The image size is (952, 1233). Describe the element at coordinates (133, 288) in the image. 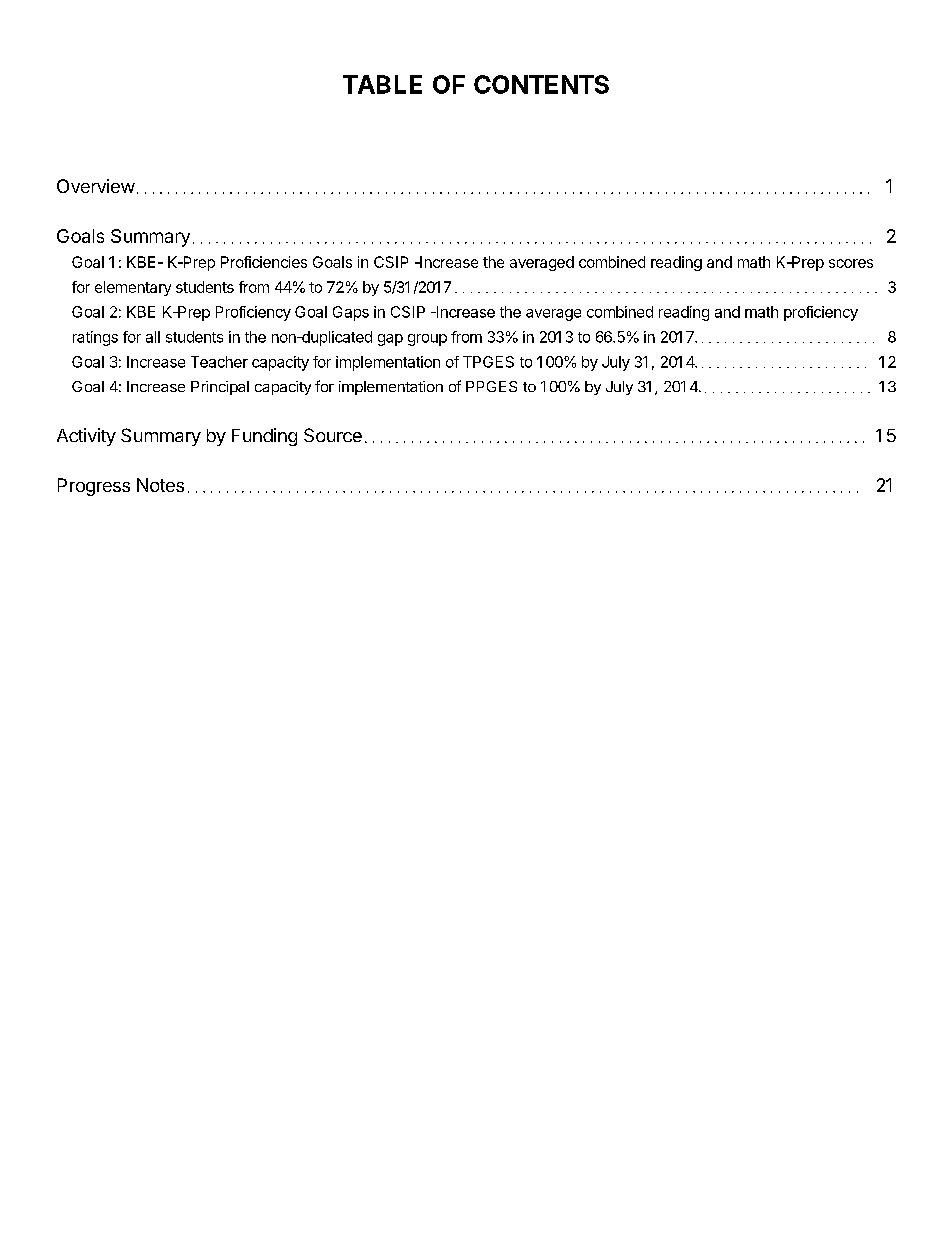

I see `elementary` at that location.
